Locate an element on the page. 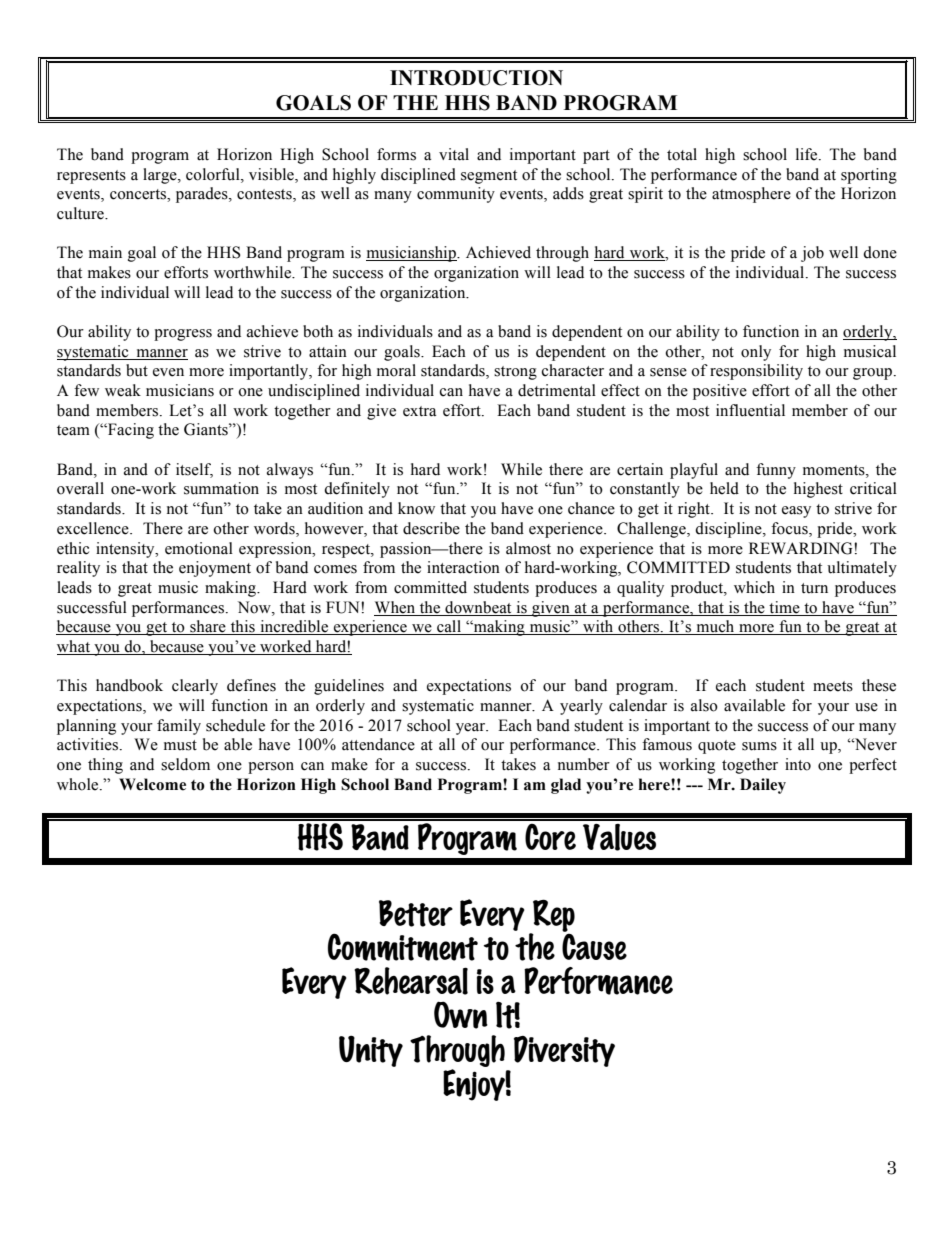 Image resolution: width=952 pixels, height=1233 pixels. attendance is located at coordinates (378, 744).
